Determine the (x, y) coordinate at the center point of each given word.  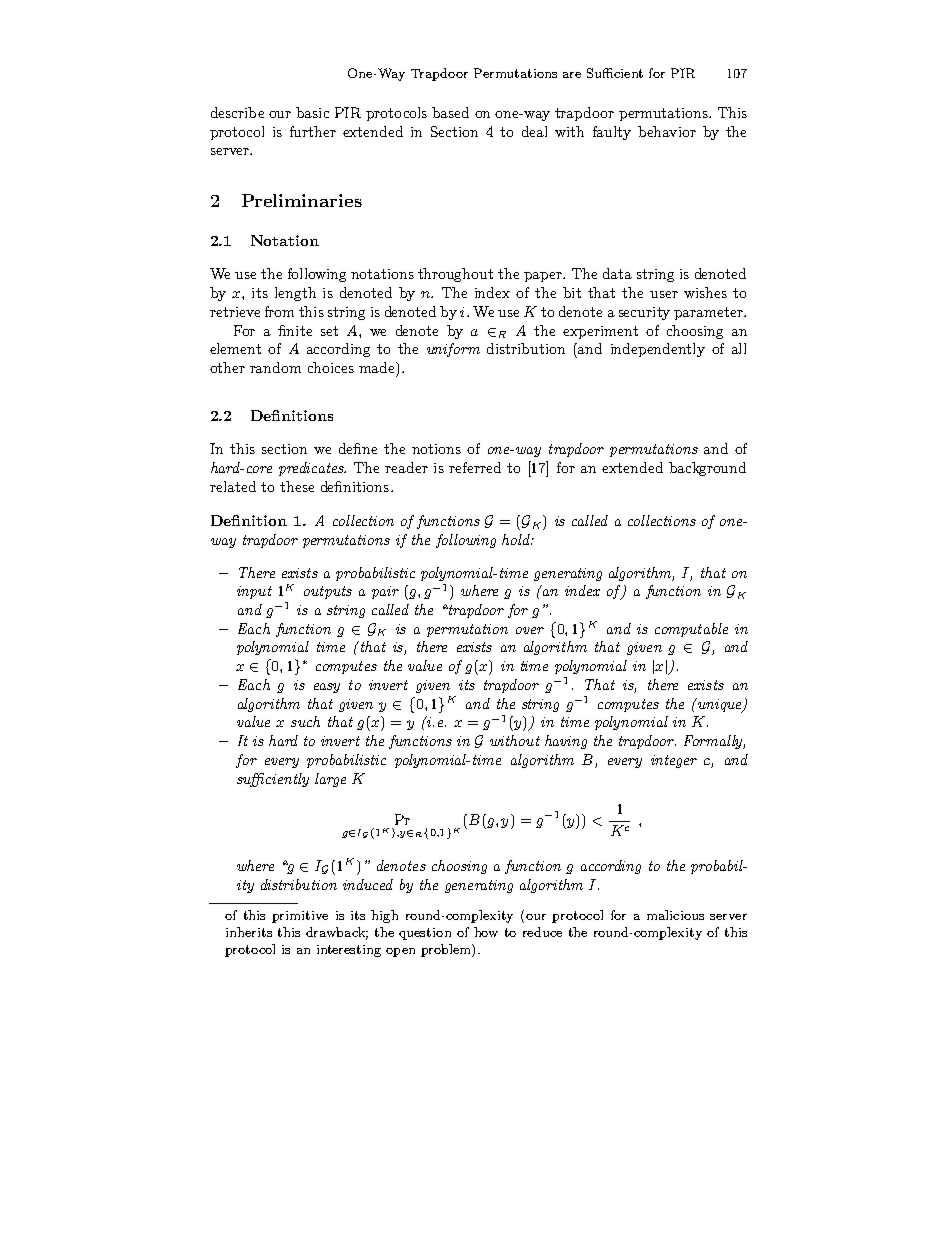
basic (312, 112)
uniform (453, 350)
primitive (300, 917)
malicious (675, 915)
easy (327, 688)
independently (658, 350)
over (530, 630)
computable (691, 630)
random (275, 367)
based (450, 112)
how (486, 932)
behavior (667, 131)
